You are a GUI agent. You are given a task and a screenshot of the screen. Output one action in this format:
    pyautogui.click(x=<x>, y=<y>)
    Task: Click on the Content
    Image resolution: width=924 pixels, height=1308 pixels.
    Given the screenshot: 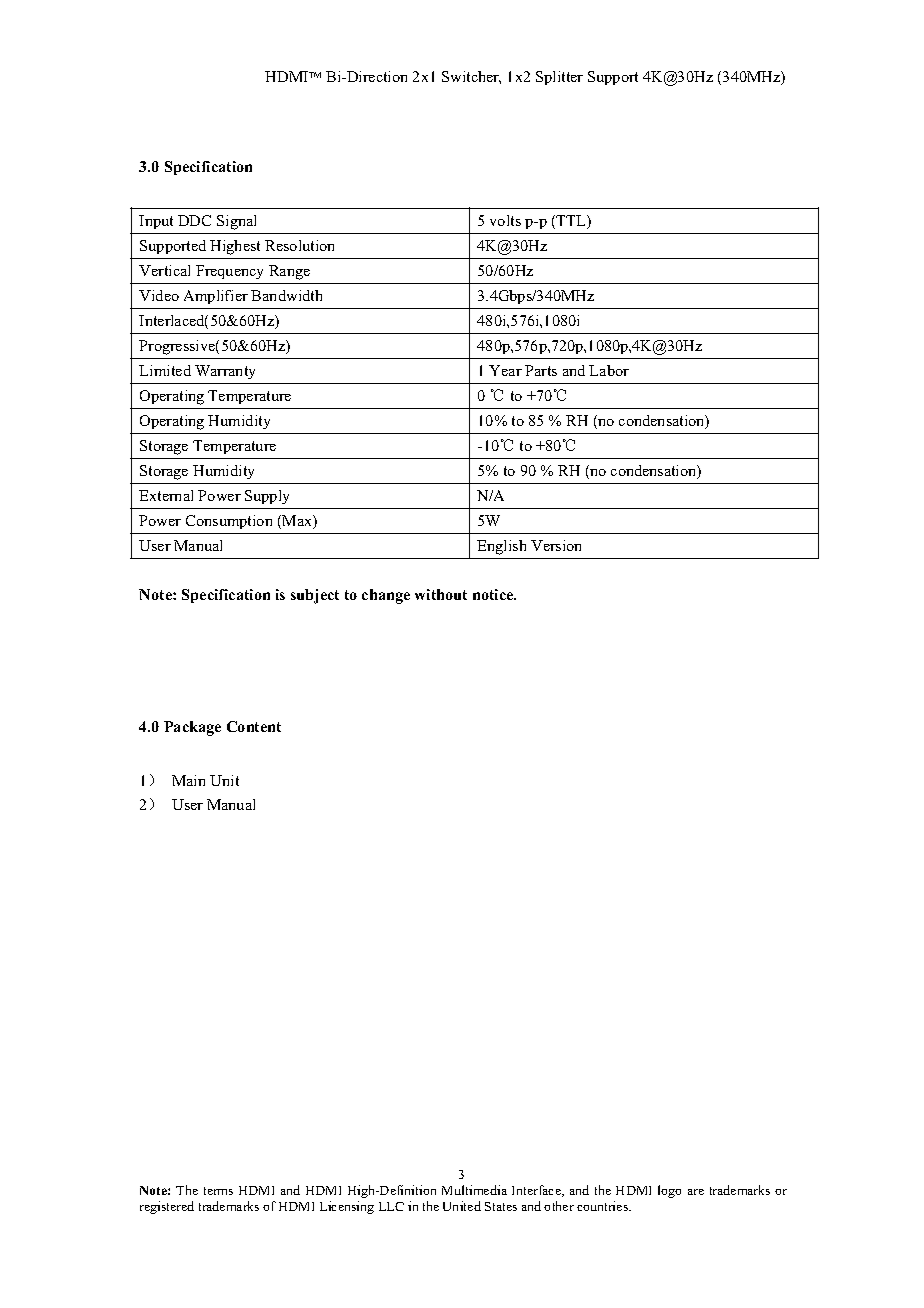 What is the action you would take?
    pyautogui.click(x=254, y=726)
